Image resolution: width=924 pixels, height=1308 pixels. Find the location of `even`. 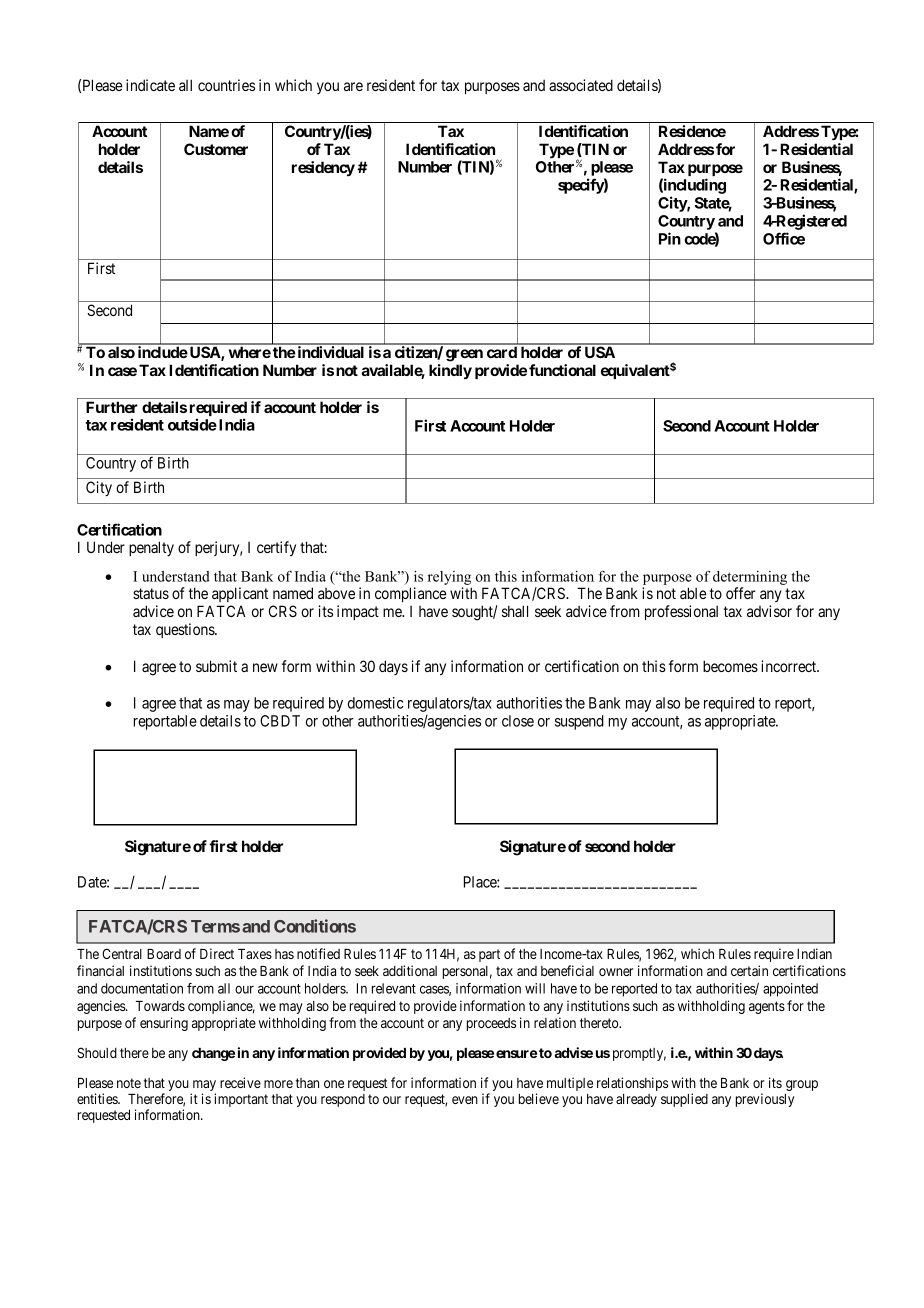

even is located at coordinates (465, 1100).
